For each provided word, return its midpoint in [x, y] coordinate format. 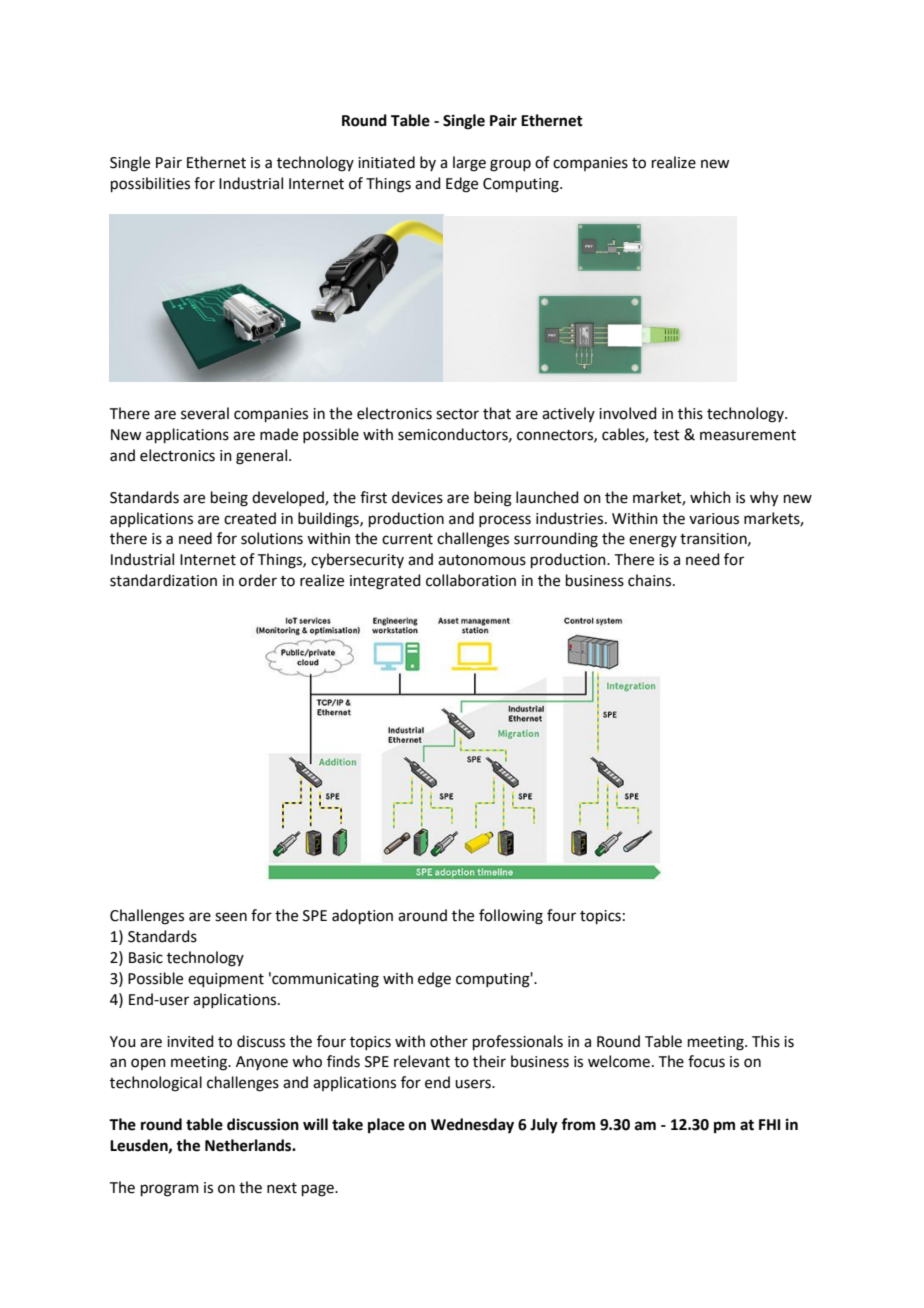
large [469, 164]
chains [651, 580]
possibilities [150, 184]
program [170, 1190]
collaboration [471, 580]
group [510, 165]
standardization [163, 580]
